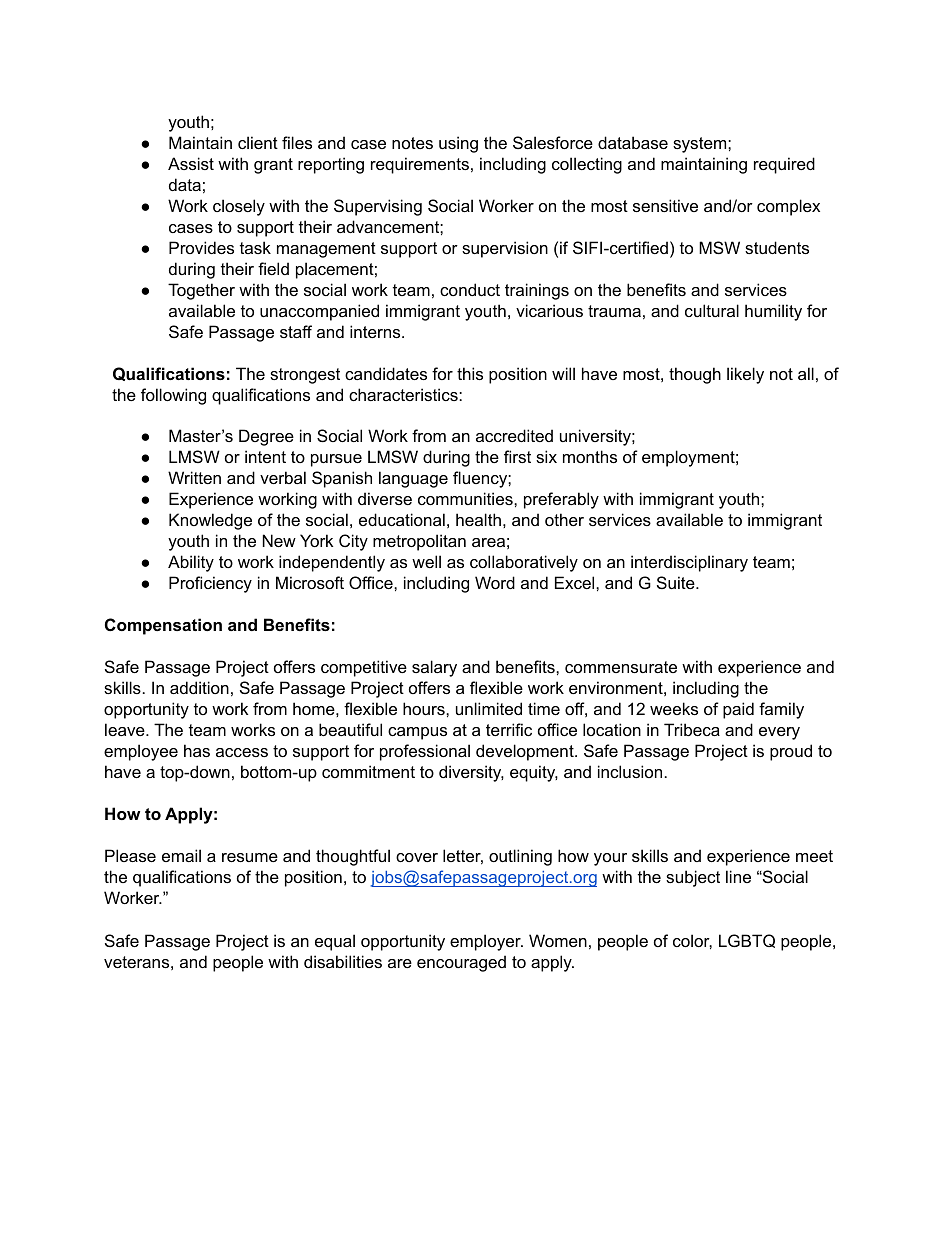 The width and height of the image is (952, 1233). Describe the element at coordinates (191, 563) in the image. I see `Ability` at that location.
